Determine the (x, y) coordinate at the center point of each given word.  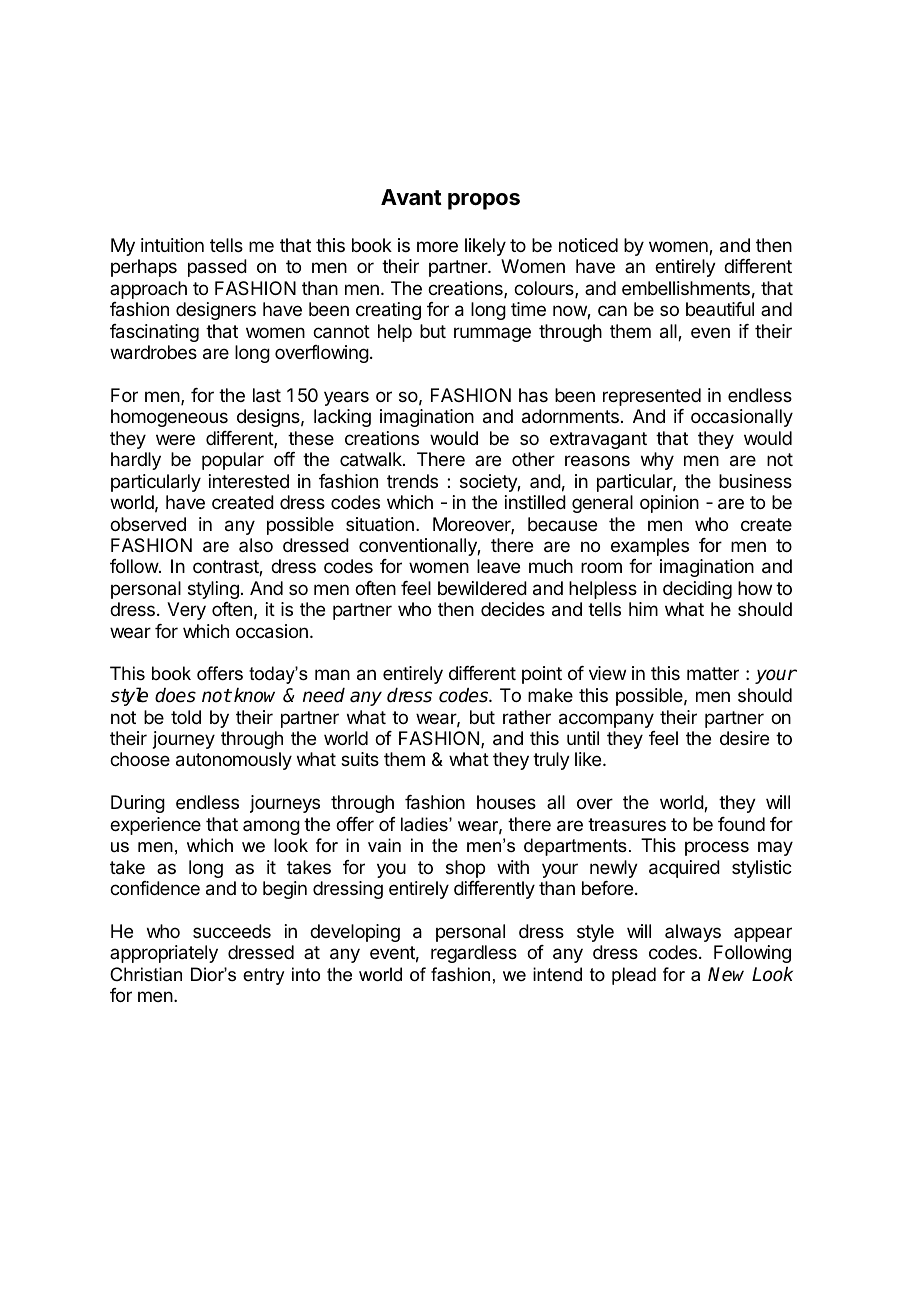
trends (412, 481)
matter (713, 673)
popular (233, 461)
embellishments (686, 288)
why (657, 461)
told (186, 717)
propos (484, 201)
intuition (172, 245)
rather (527, 717)
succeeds (232, 931)
